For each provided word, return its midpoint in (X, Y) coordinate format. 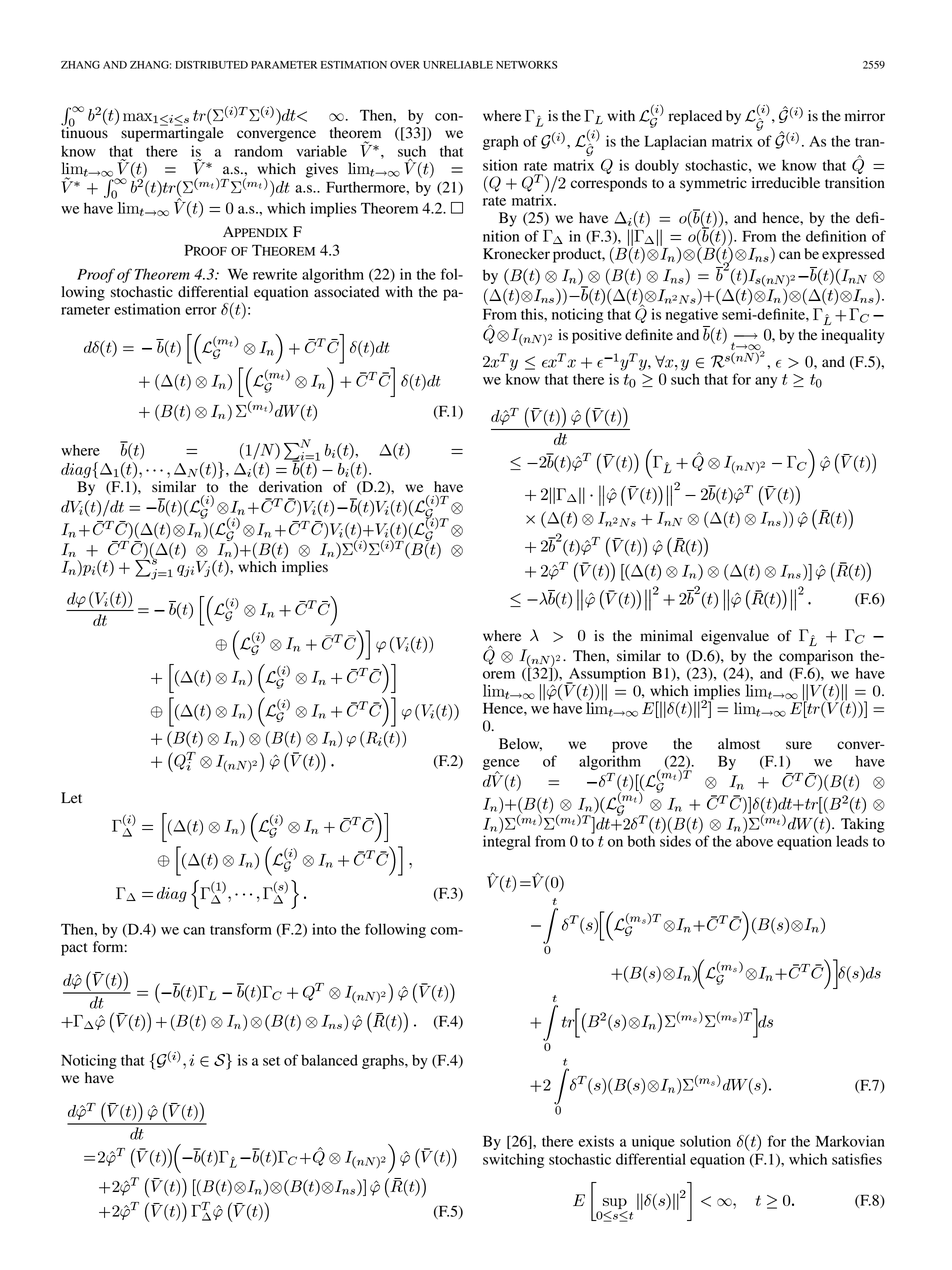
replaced (695, 117)
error (201, 311)
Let (71, 797)
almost (739, 744)
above (754, 840)
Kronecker (516, 254)
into (324, 929)
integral (507, 841)
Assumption (606, 675)
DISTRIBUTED (211, 65)
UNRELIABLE (458, 65)
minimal (666, 635)
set (271, 1061)
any (766, 382)
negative (692, 315)
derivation (290, 487)
